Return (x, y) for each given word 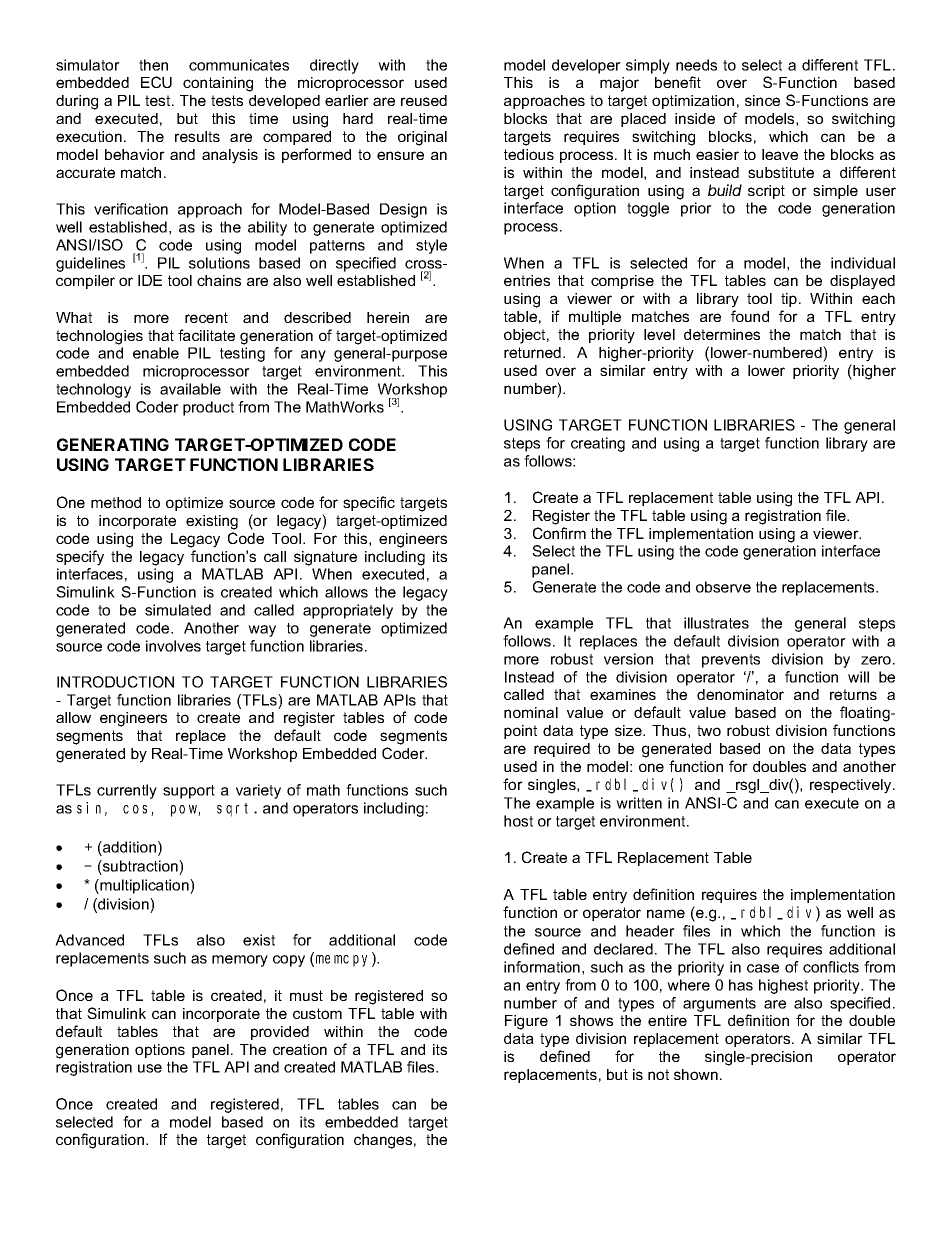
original (422, 138)
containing (218, 84)
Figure (526, 1022)
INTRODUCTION (115, 682)
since (762, 100)
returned (532, 352)
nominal (531, 712)
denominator (740, 694)
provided (280, 1033)
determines (722, 334)
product (208, 408)
